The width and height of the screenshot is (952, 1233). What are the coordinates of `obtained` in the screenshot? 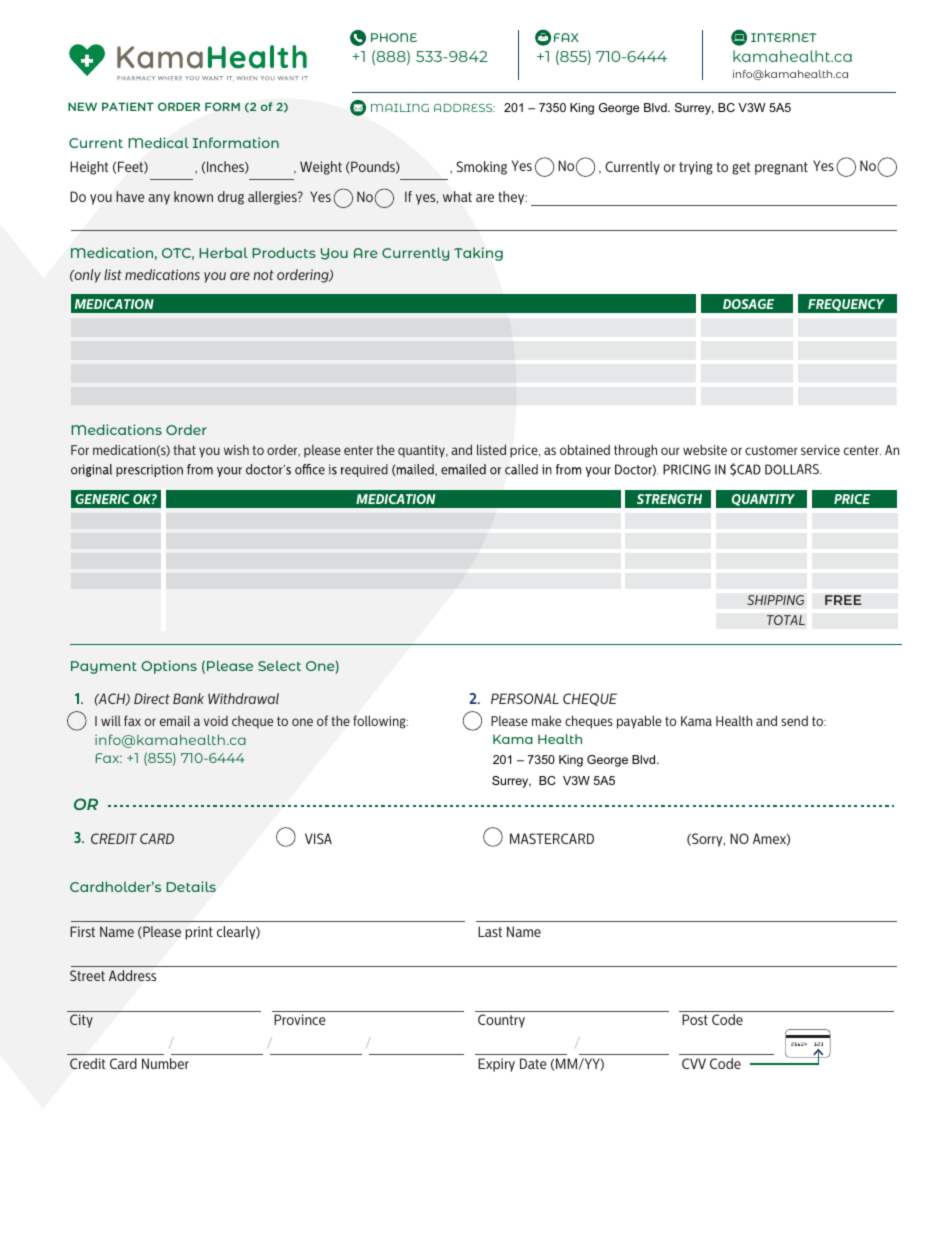 It's located at (585, 449).
